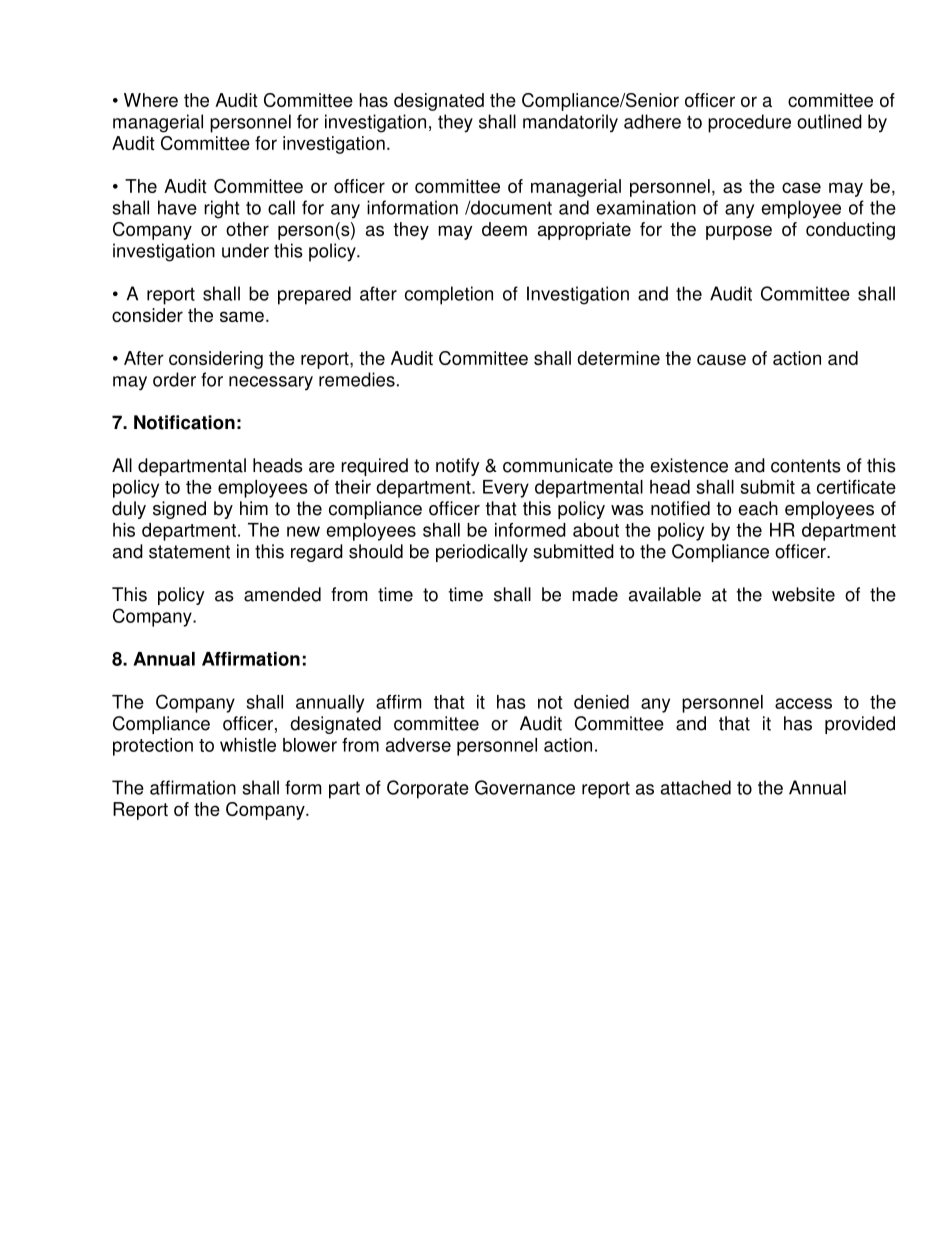  What do you see at coordinates (570, 123) in the image?
I see `mandatorily` at bounding box center [570, 123].
